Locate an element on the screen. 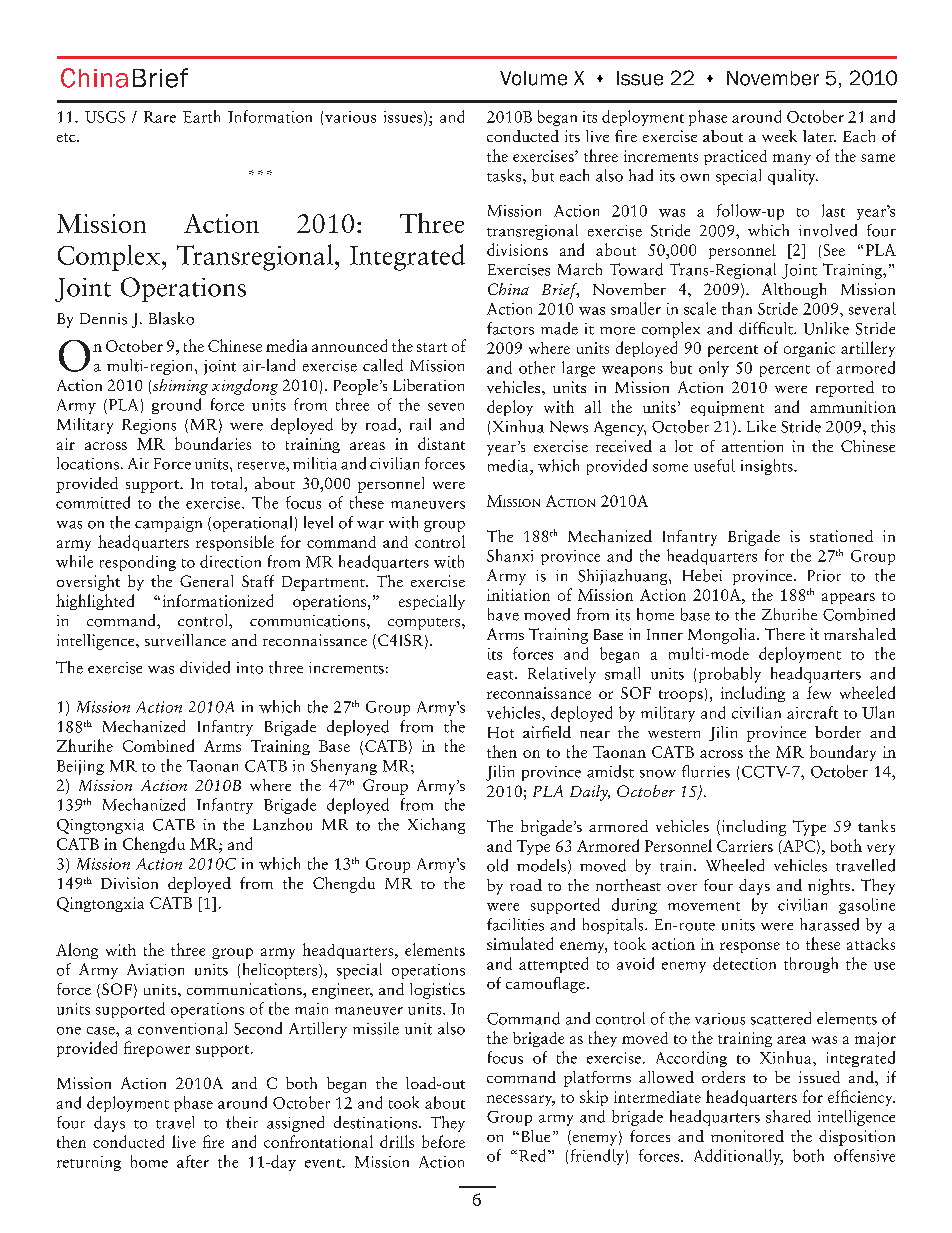 Image resolution: width=952 pixels, height=1233 pixels. after is located at coordinates (193, 1161).
